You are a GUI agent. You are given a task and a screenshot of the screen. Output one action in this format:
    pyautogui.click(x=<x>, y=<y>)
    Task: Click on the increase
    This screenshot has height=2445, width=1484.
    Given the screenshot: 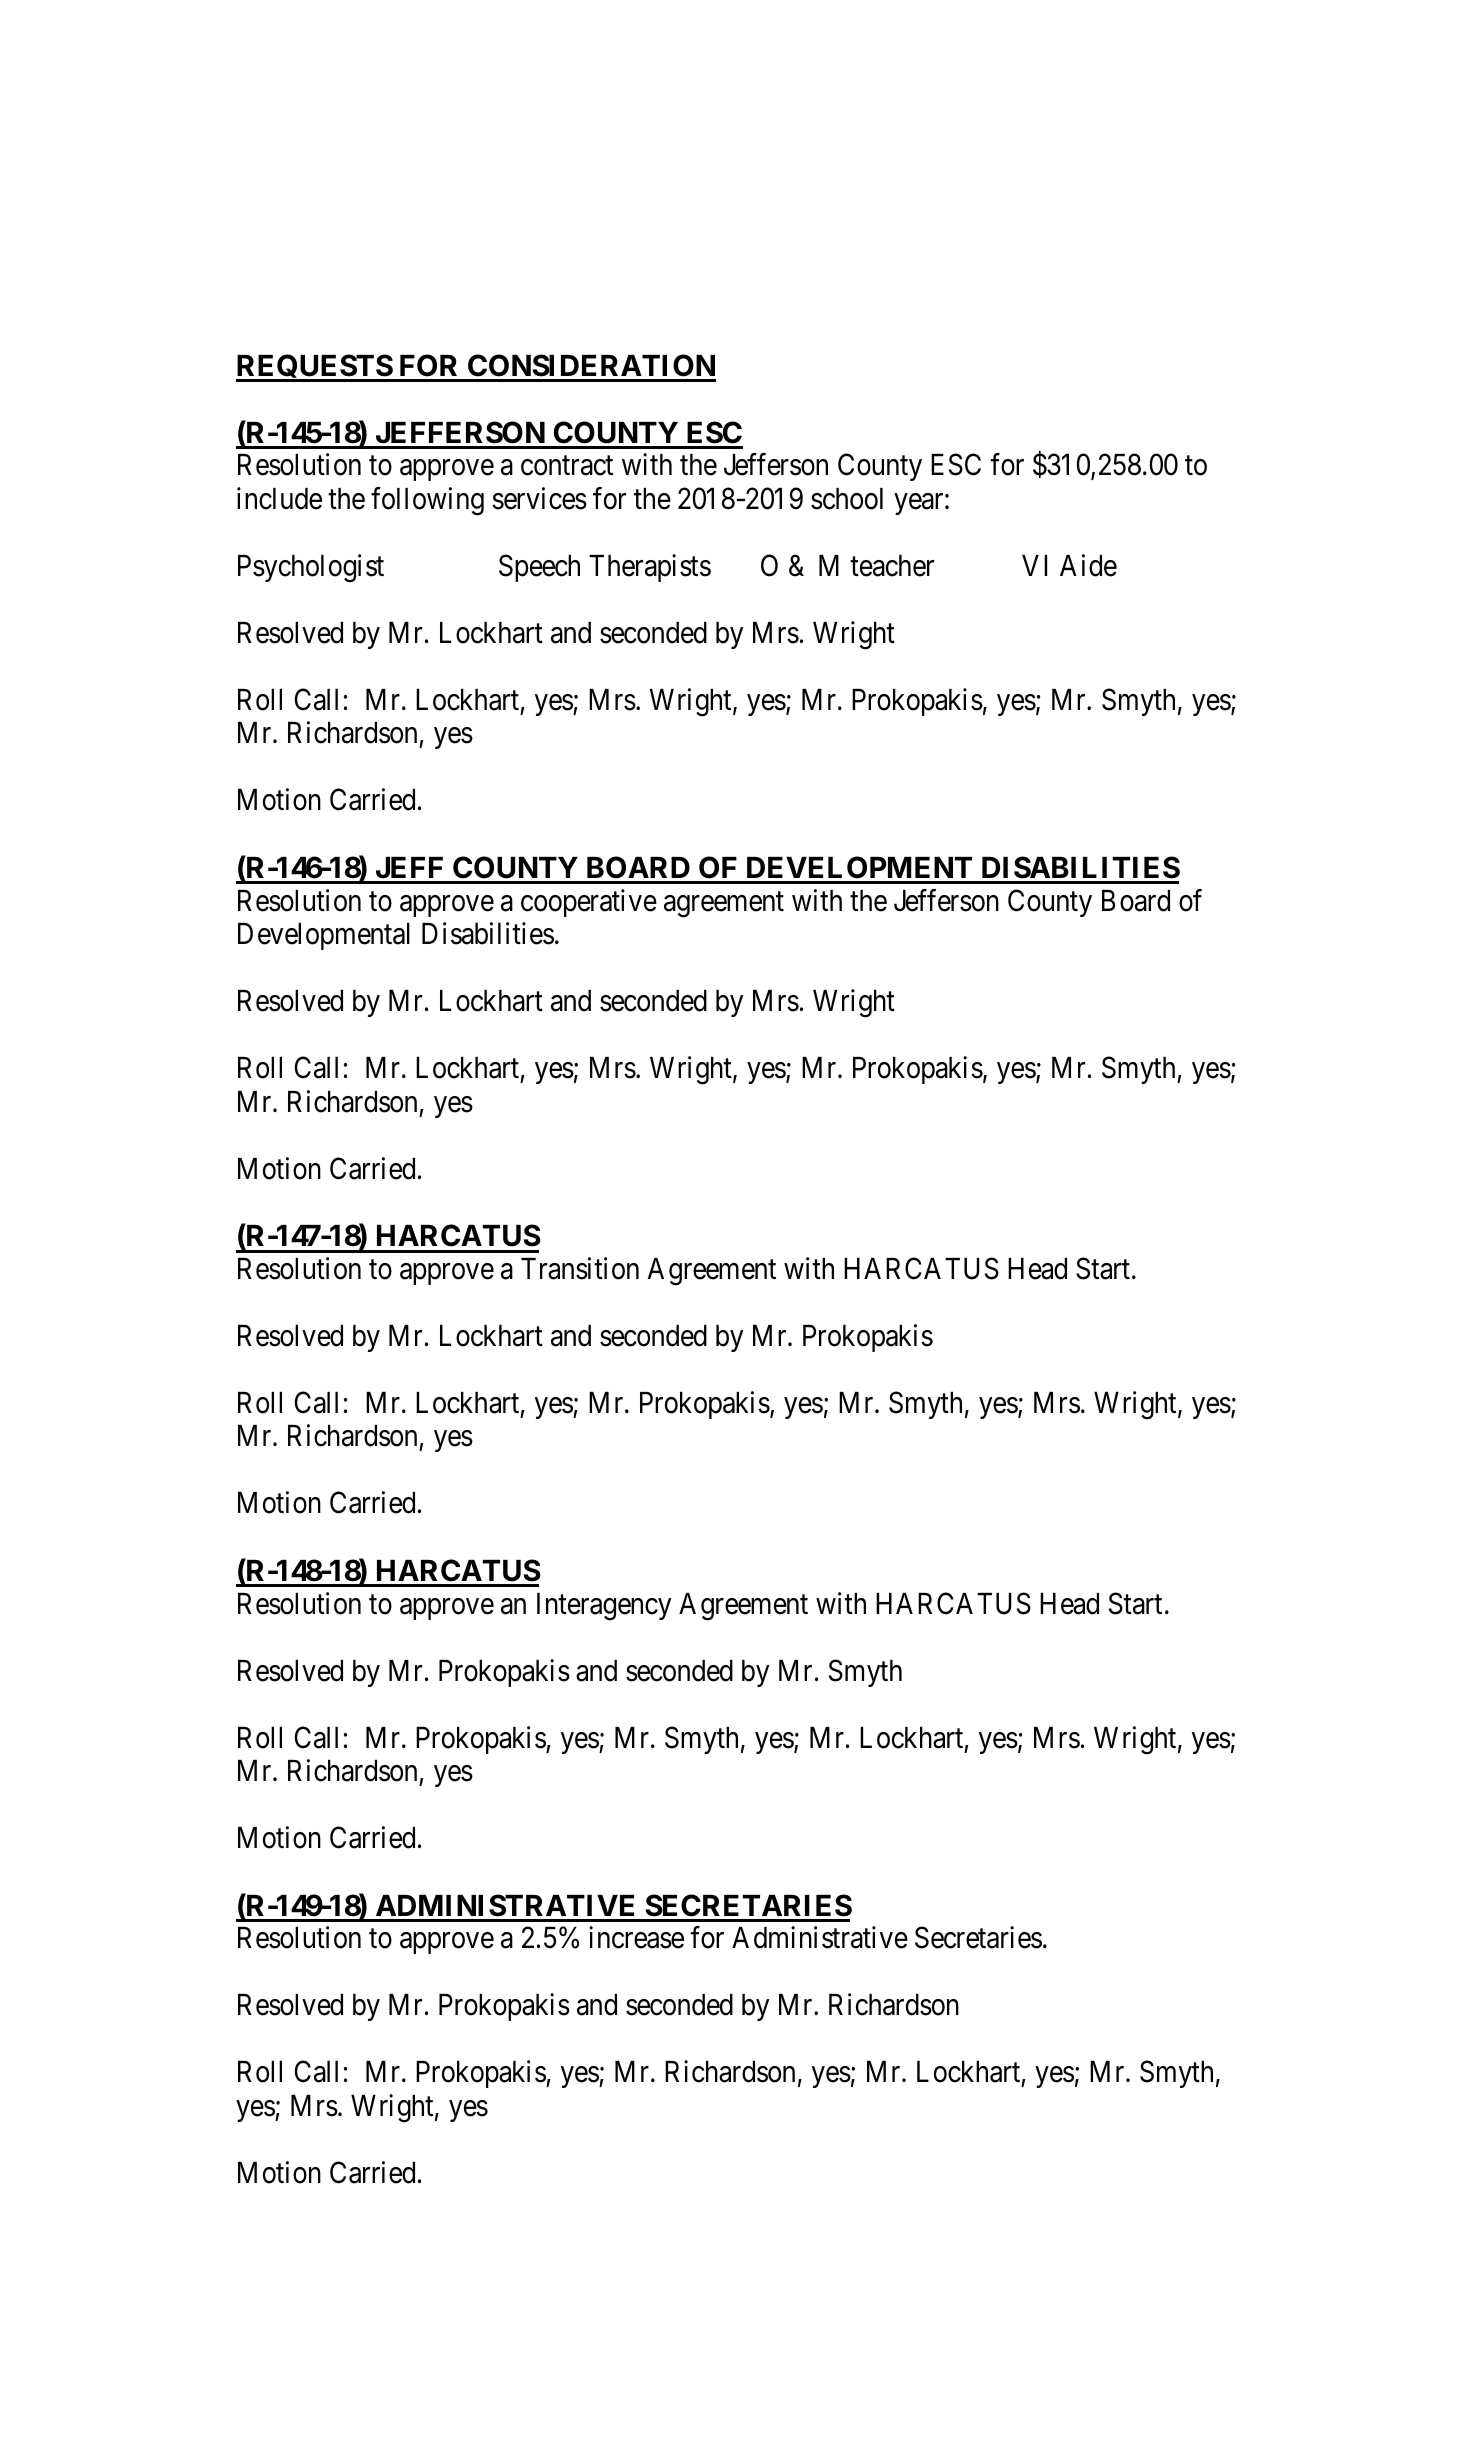 What is the action you would take?
    pyautogui.click(x=636, y=1938)
